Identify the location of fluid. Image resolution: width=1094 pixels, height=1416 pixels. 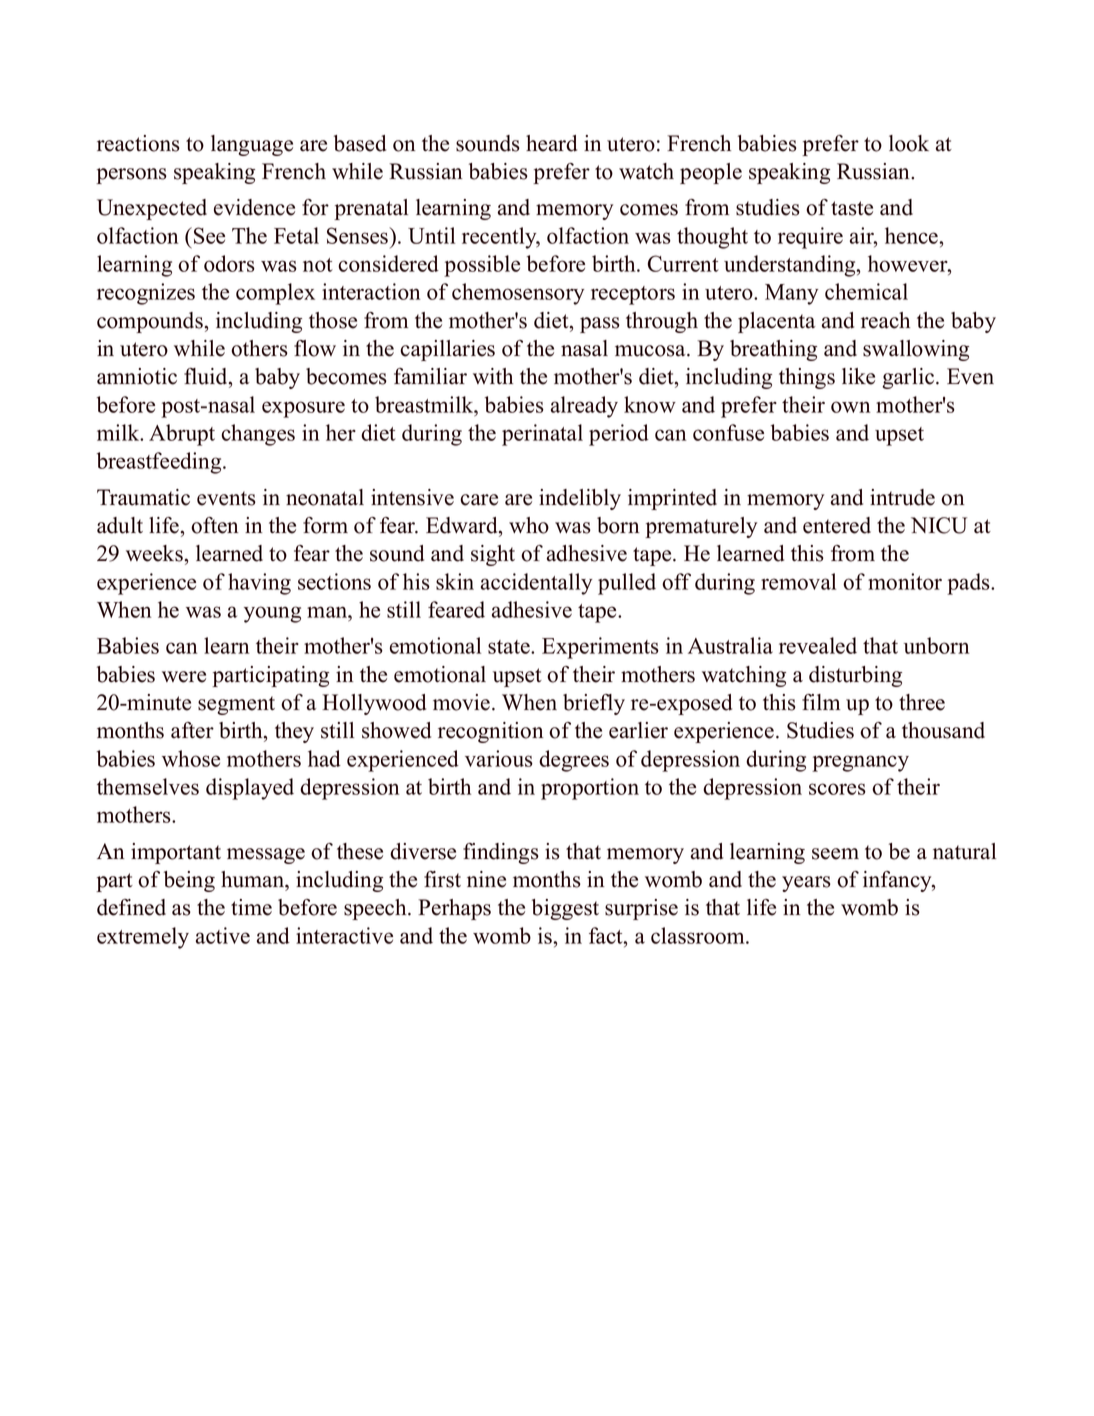
(207, 376).
